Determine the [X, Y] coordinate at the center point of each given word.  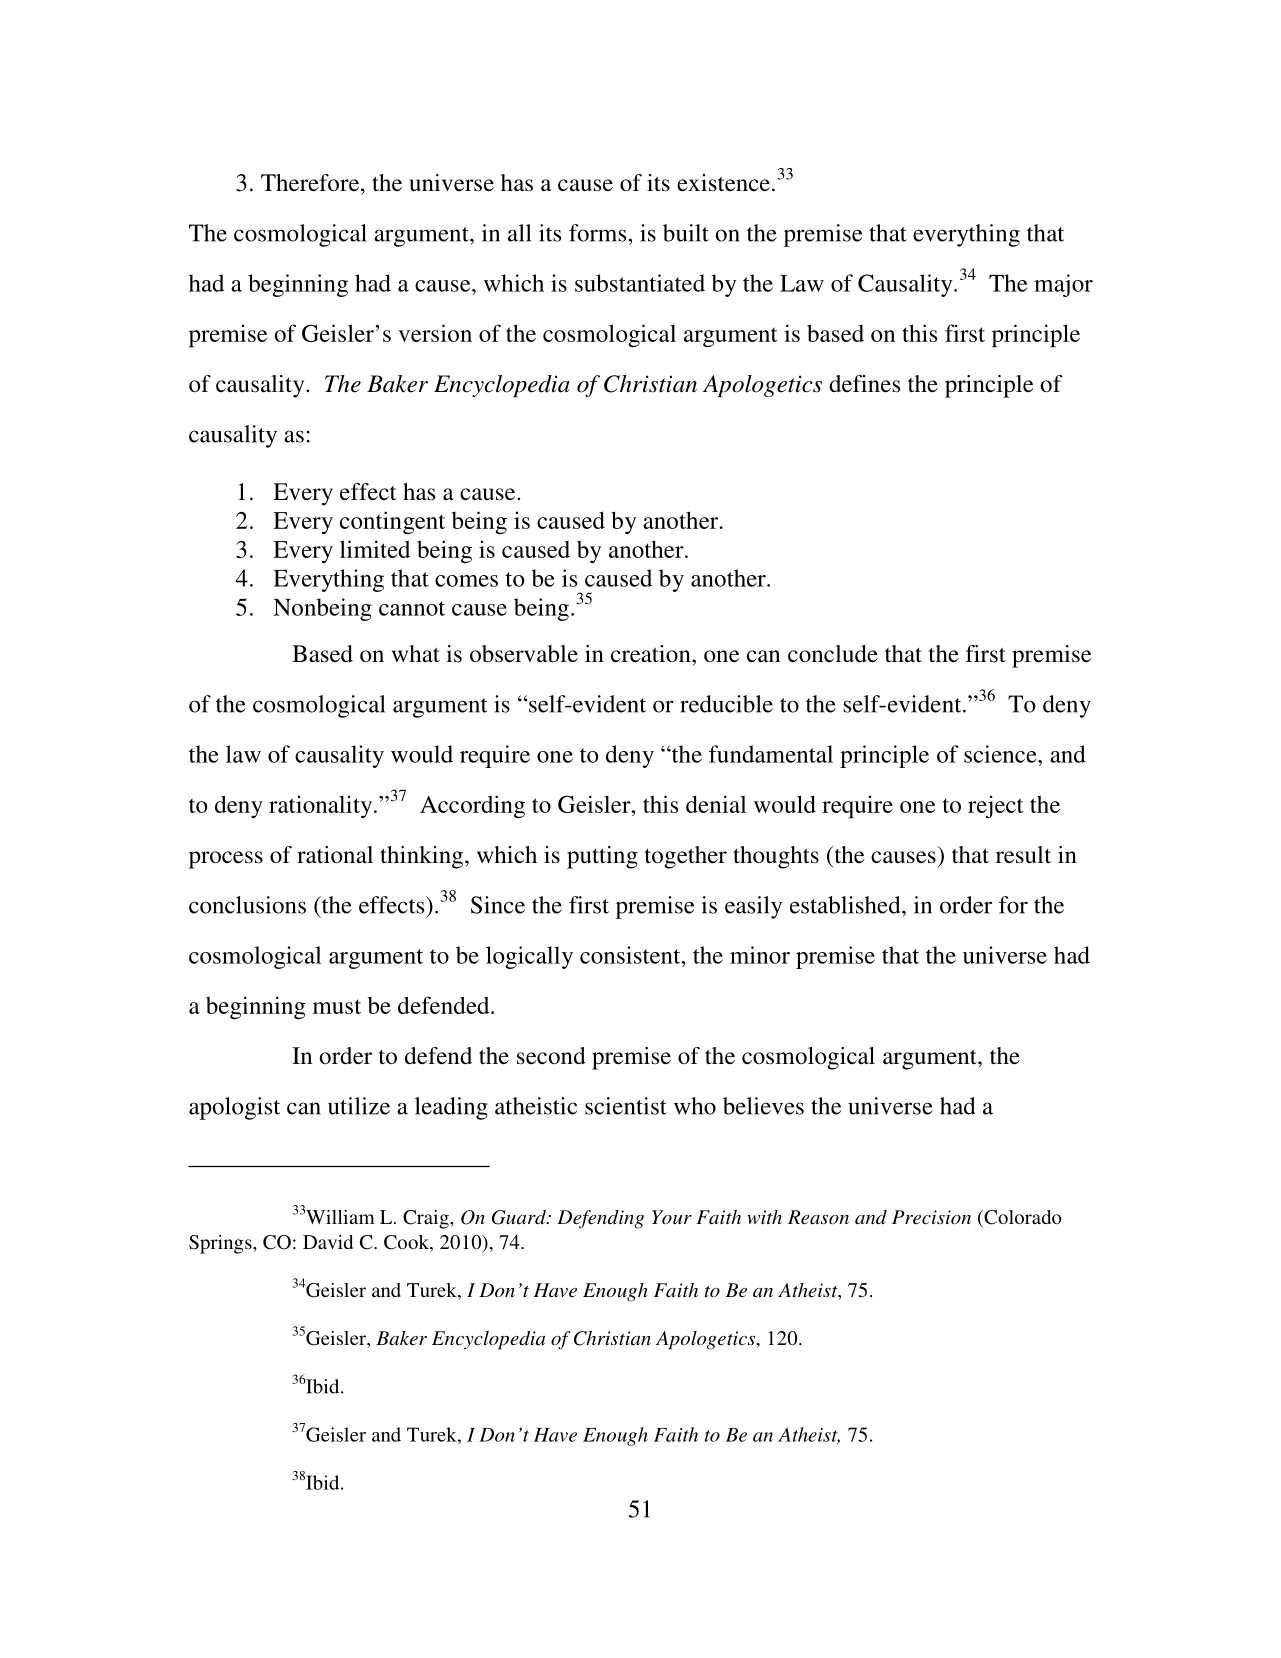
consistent [631, 955]
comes [466, 581]
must [337, 1006]
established [846, 905]
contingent [392, 523]
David [328, 1242]
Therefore [310, 183]
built [686, 233]
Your [672, 1217]
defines [864, 384]
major [1063, 285]
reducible [726, 704]
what [416, 653]
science [1001, 754]
